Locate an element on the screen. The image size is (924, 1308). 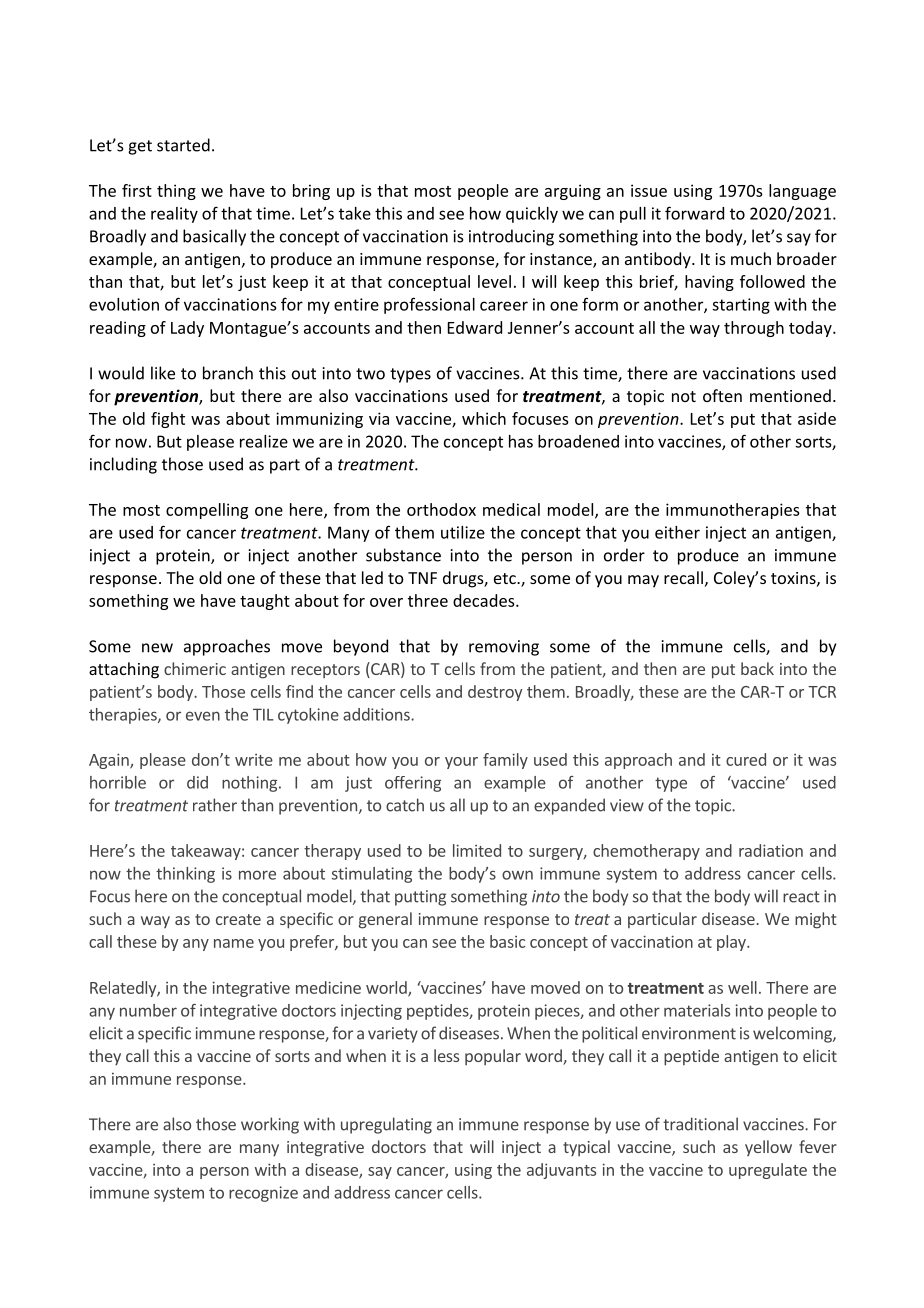
adjuvants is located at coordinates (561, 1171).
